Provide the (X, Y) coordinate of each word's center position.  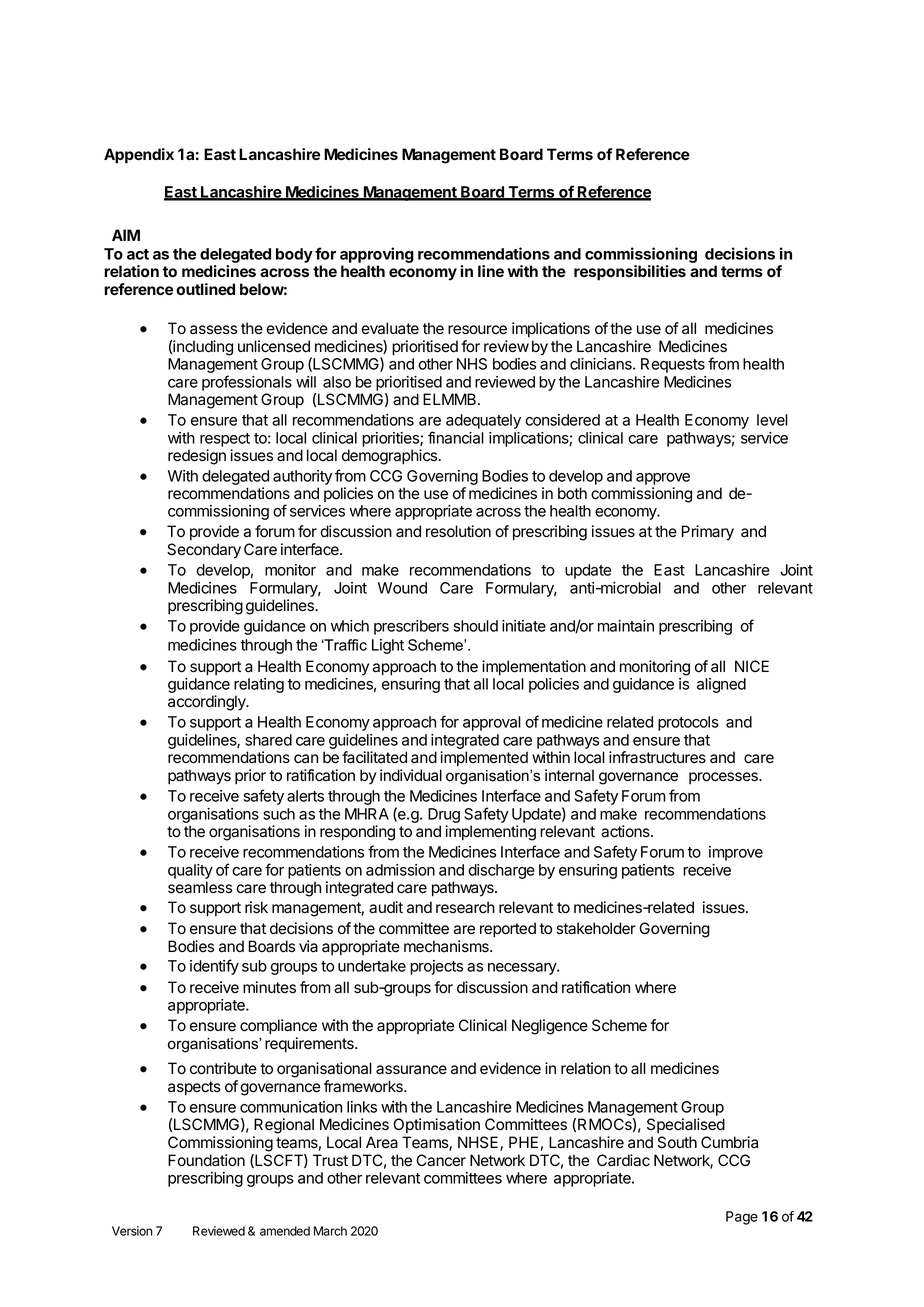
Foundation (206, 1160)
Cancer (441, 1160)
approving (377, 256)
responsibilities (630, 273)
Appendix (139, 156)
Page (742, 1218)
